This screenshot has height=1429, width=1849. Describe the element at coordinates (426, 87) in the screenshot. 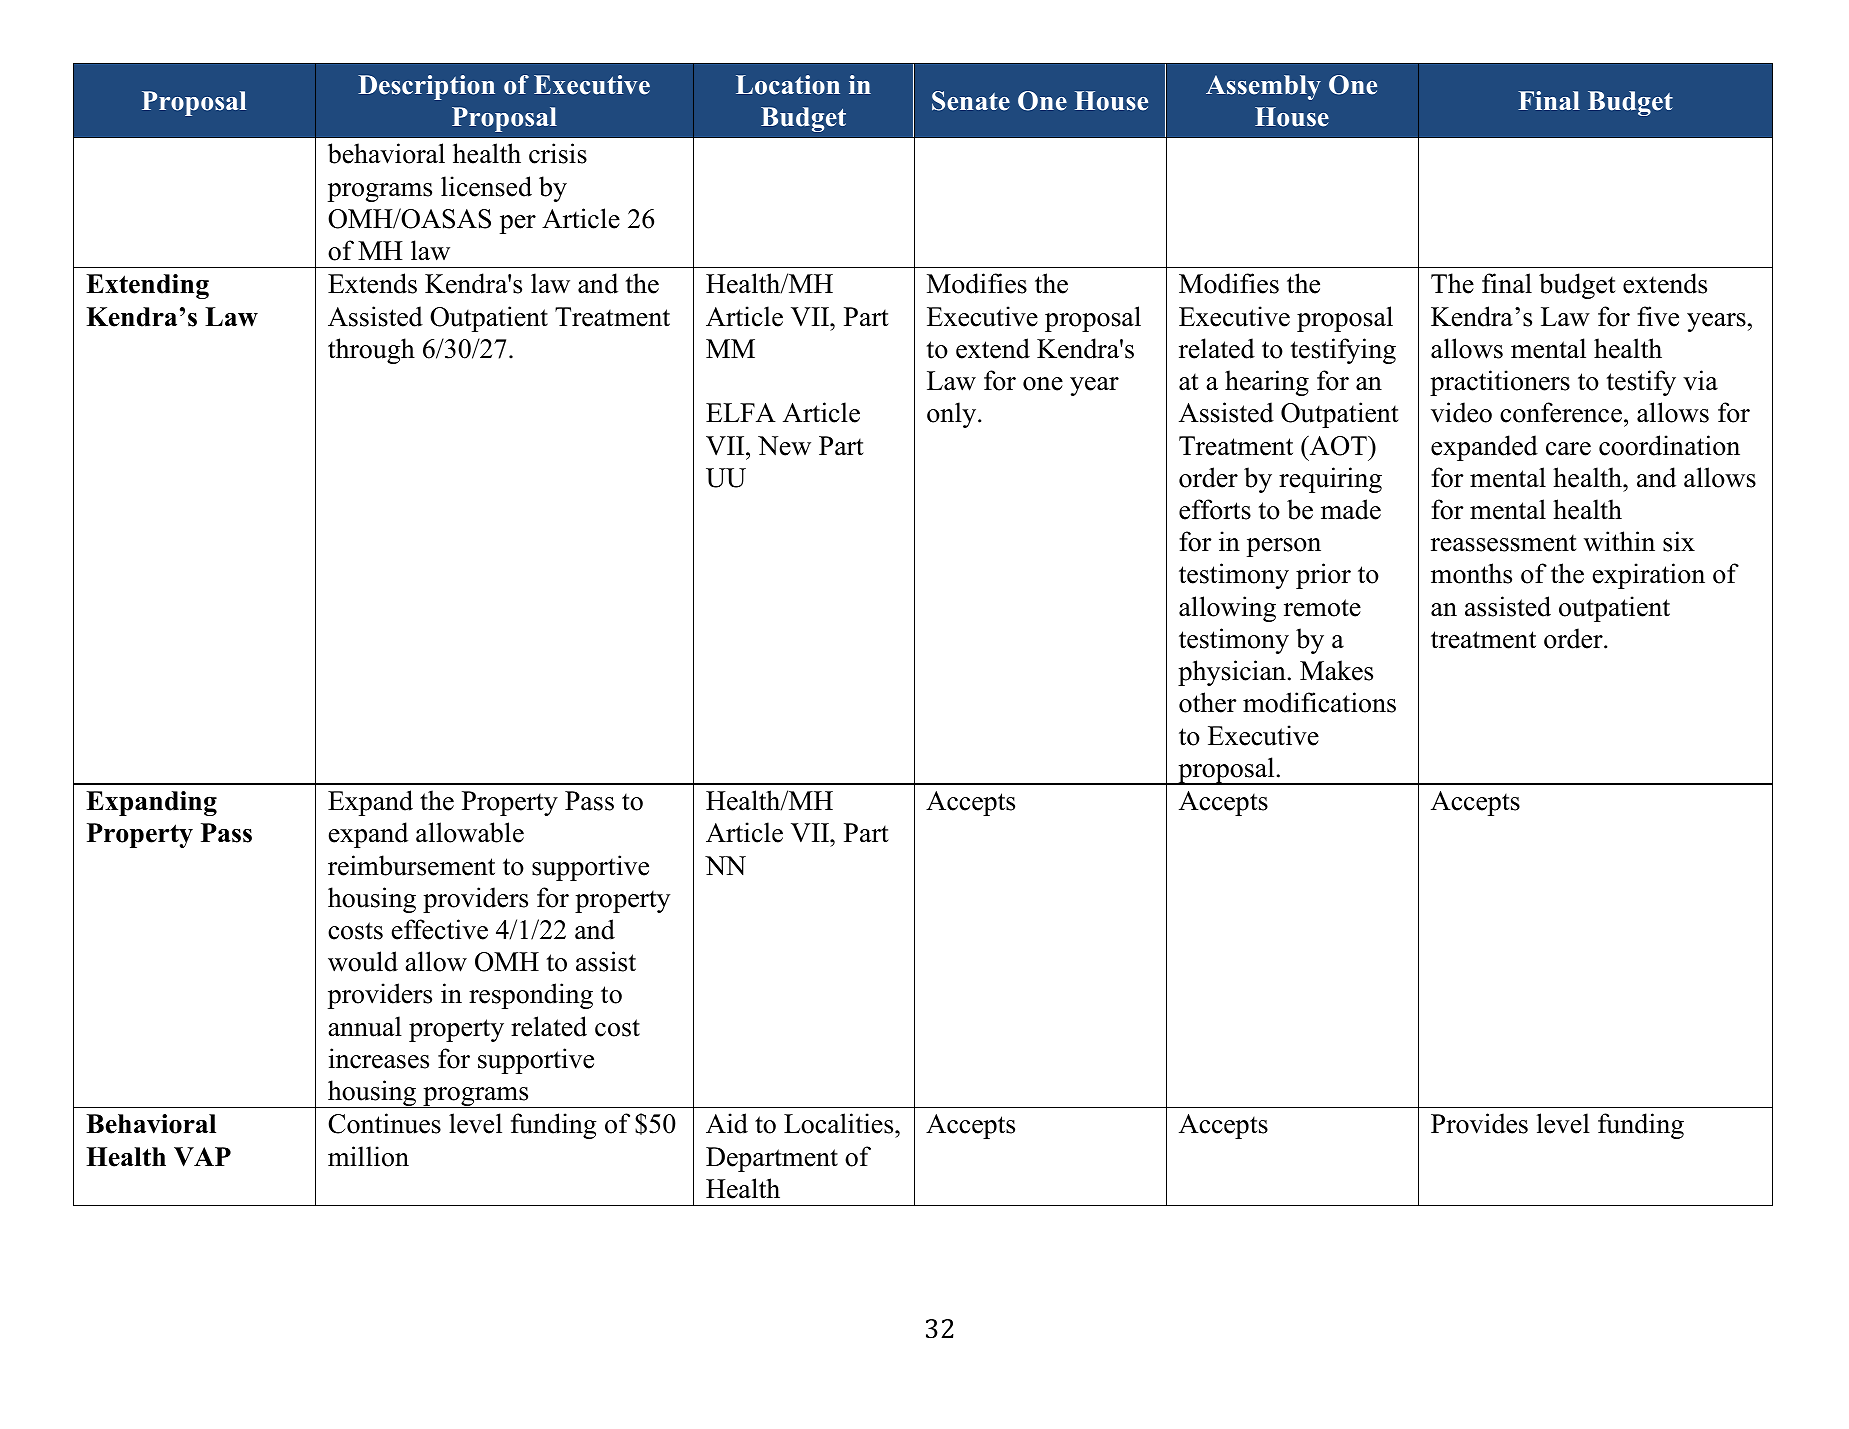

I see `Description` at that location.
